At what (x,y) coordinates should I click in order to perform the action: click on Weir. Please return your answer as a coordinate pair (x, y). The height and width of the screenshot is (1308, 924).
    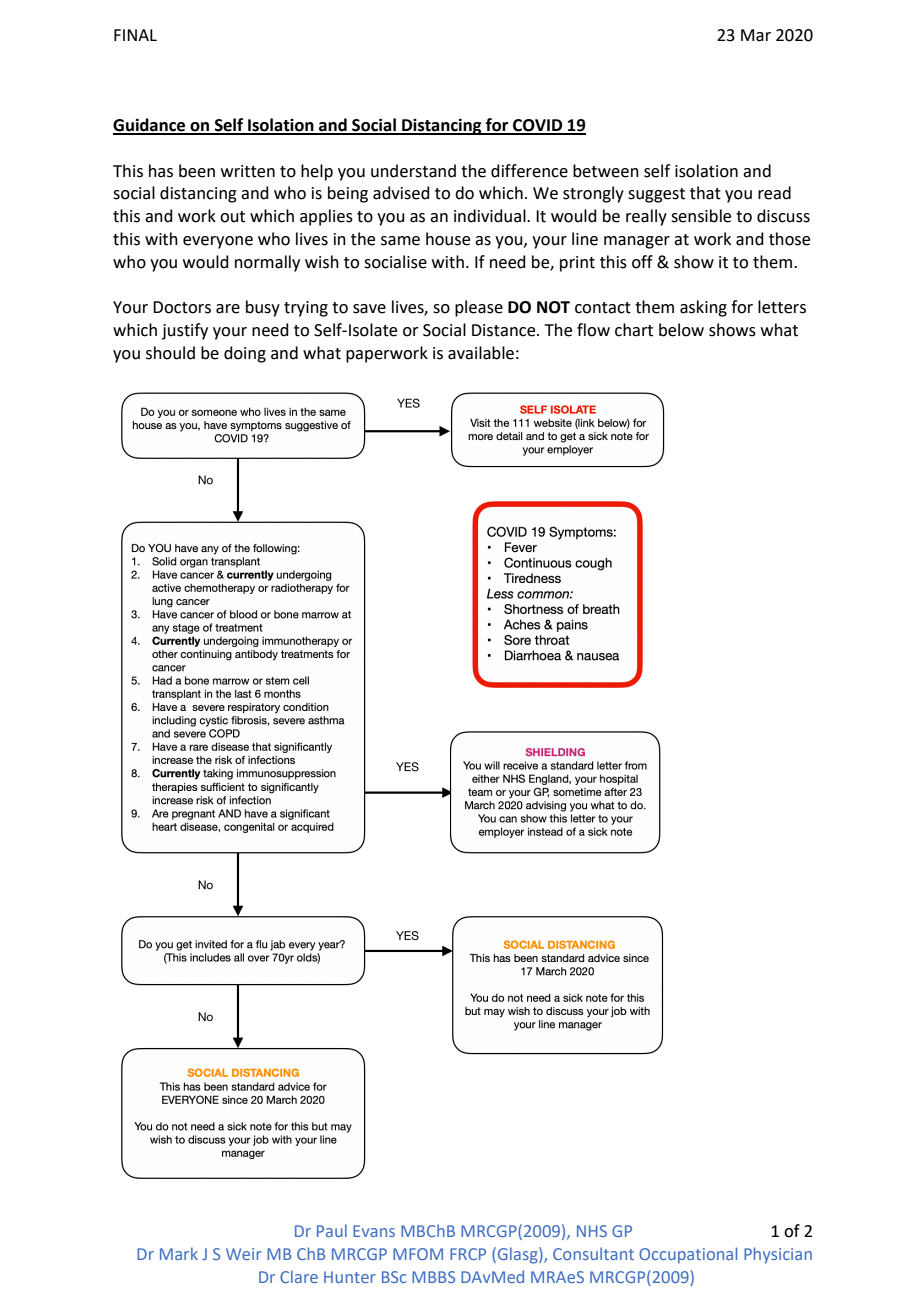
    Looking at the image, I should click on (244, 1254).
